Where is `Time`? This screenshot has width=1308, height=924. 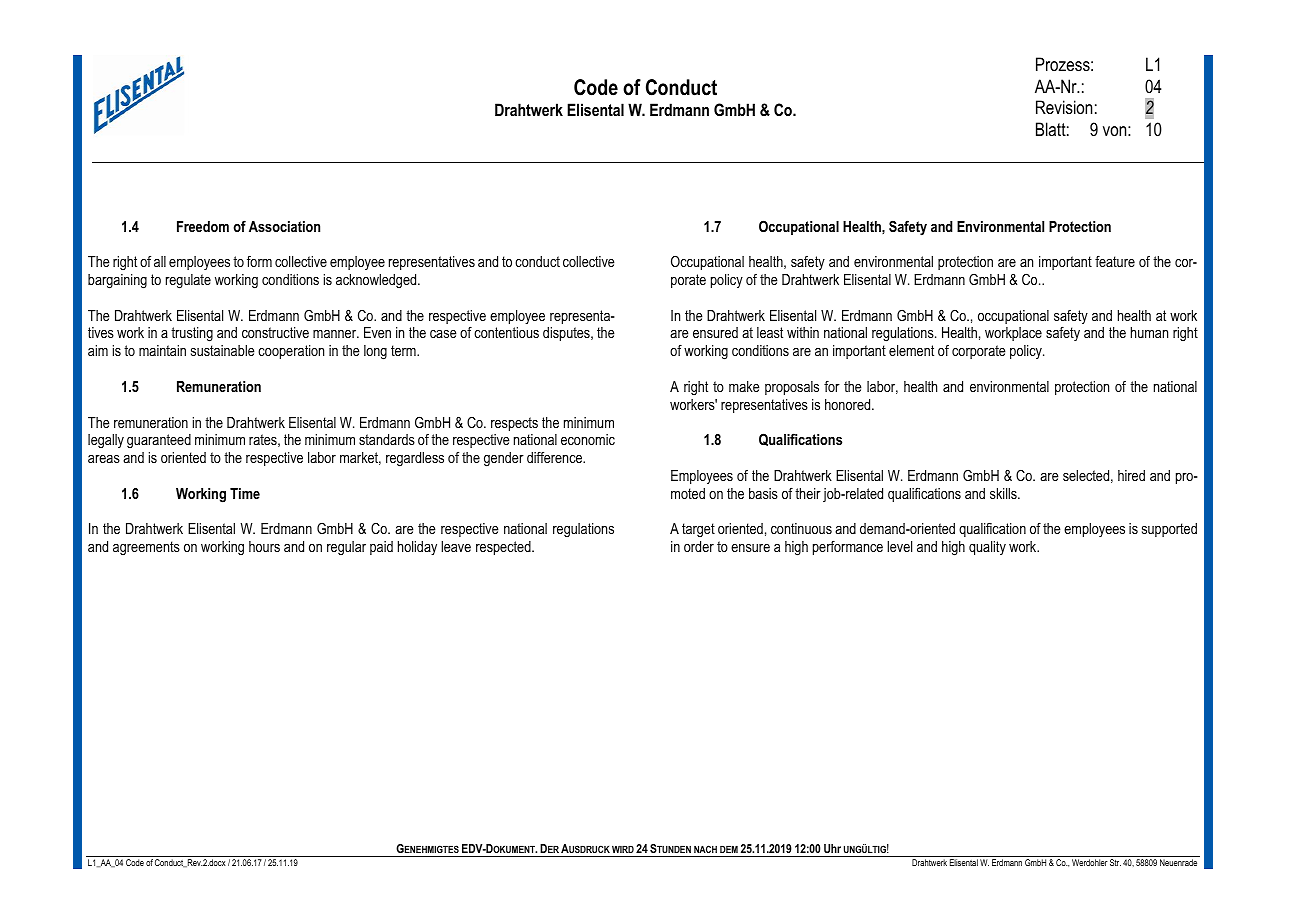
Time is located at coordinates (245, 493).
